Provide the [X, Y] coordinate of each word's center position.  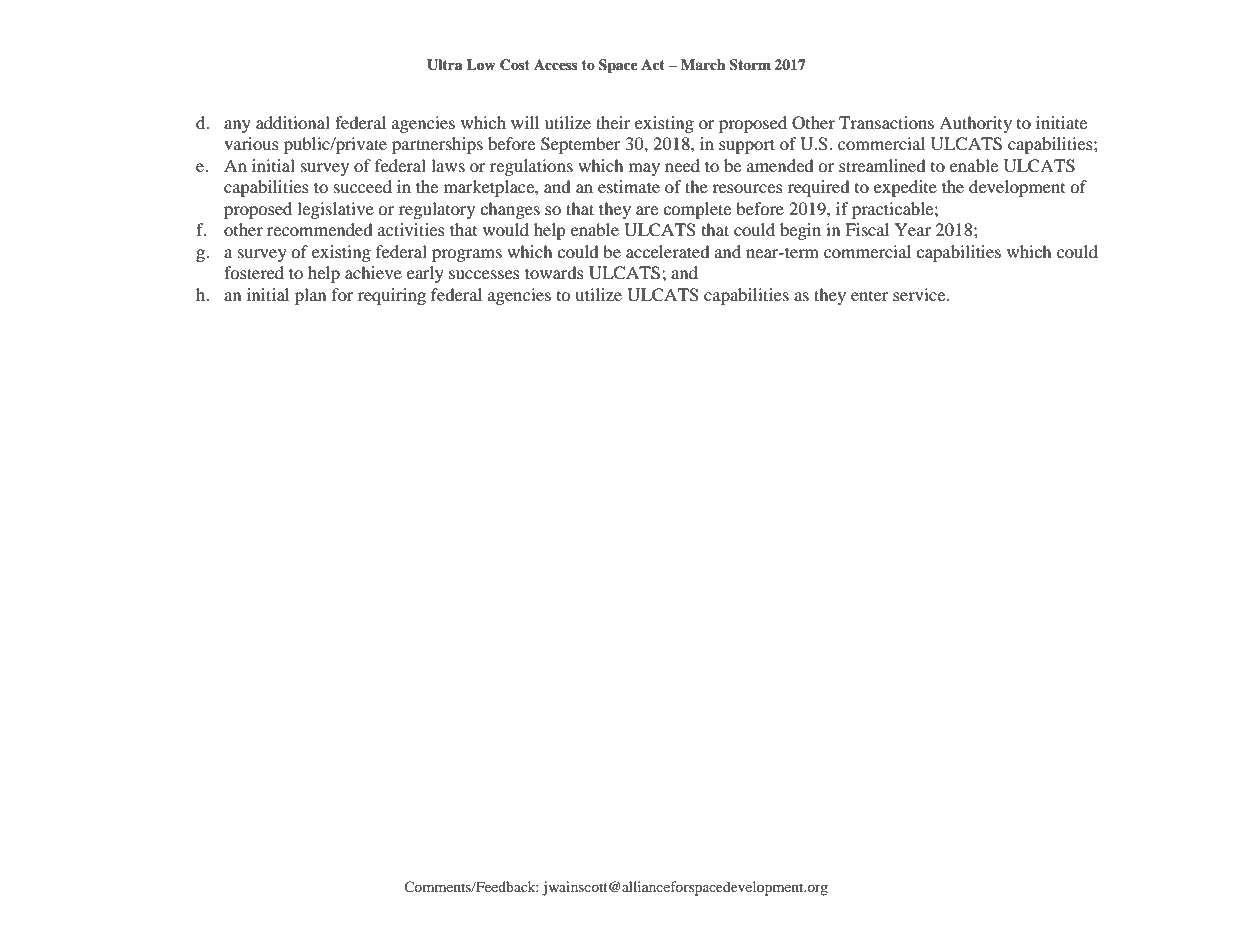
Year [913, 229]
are [647, 210]
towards [554, 272]
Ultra [444, 65]
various [251, 143]
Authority [975, 124]
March [703, 64]
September [581, 145]
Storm [750, 65]
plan [310, 296]
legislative [335, 210]
